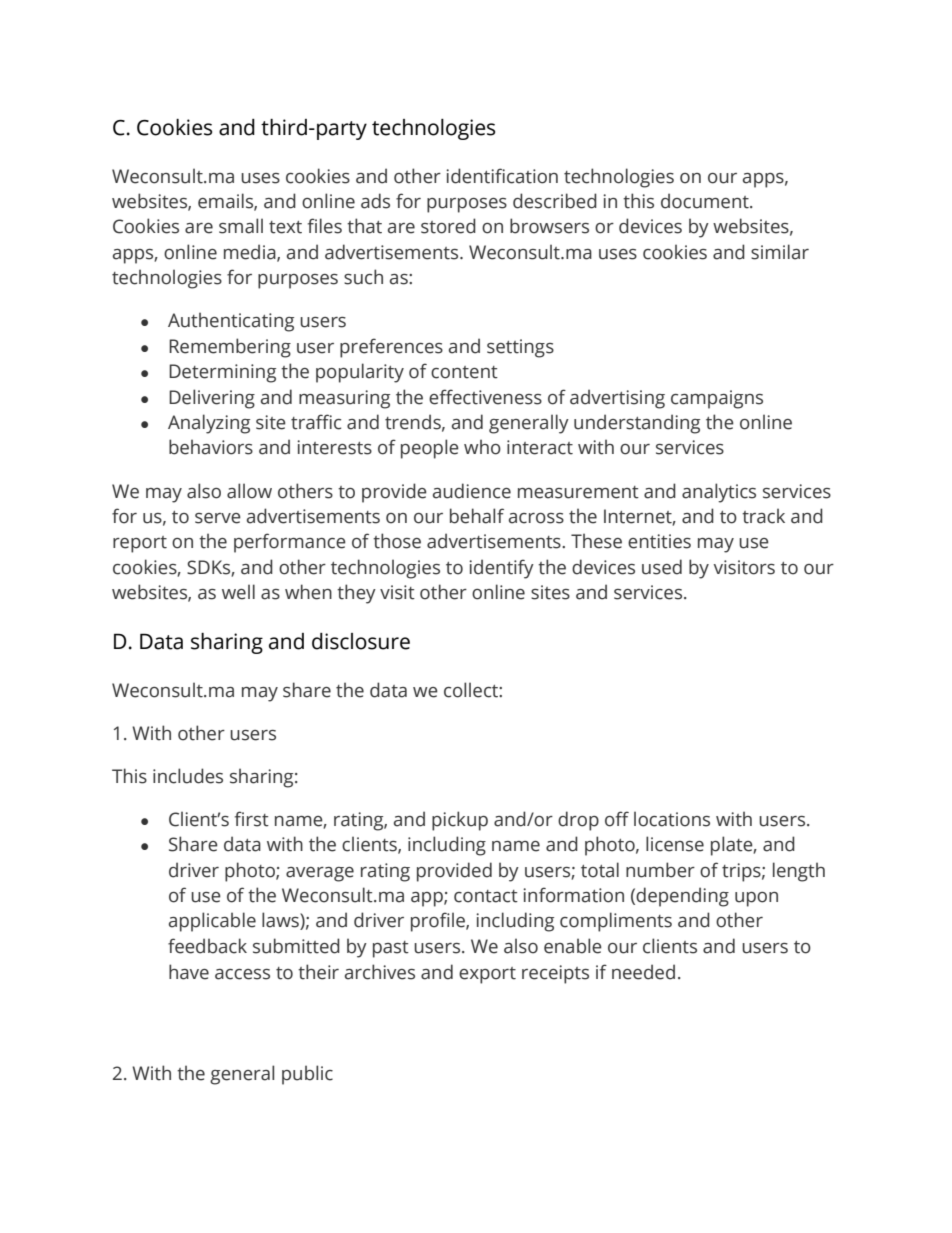 This screenshot has width=952, height=1233. Describe the element at coordinates (706, 201) in the screenshot. I see `document` at that location.
